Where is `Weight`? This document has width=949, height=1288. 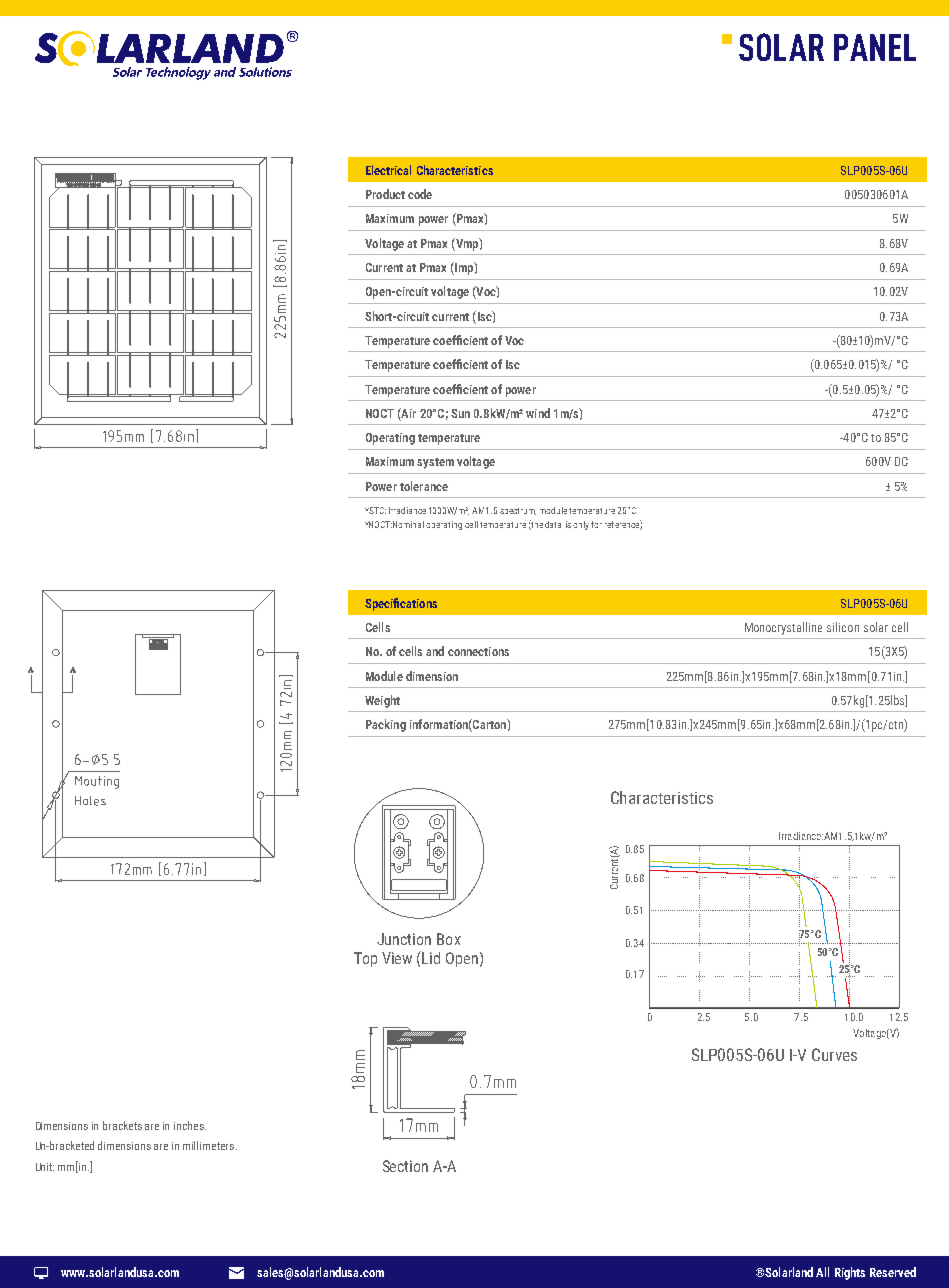 Weight is located at coordinates (382, 701).
